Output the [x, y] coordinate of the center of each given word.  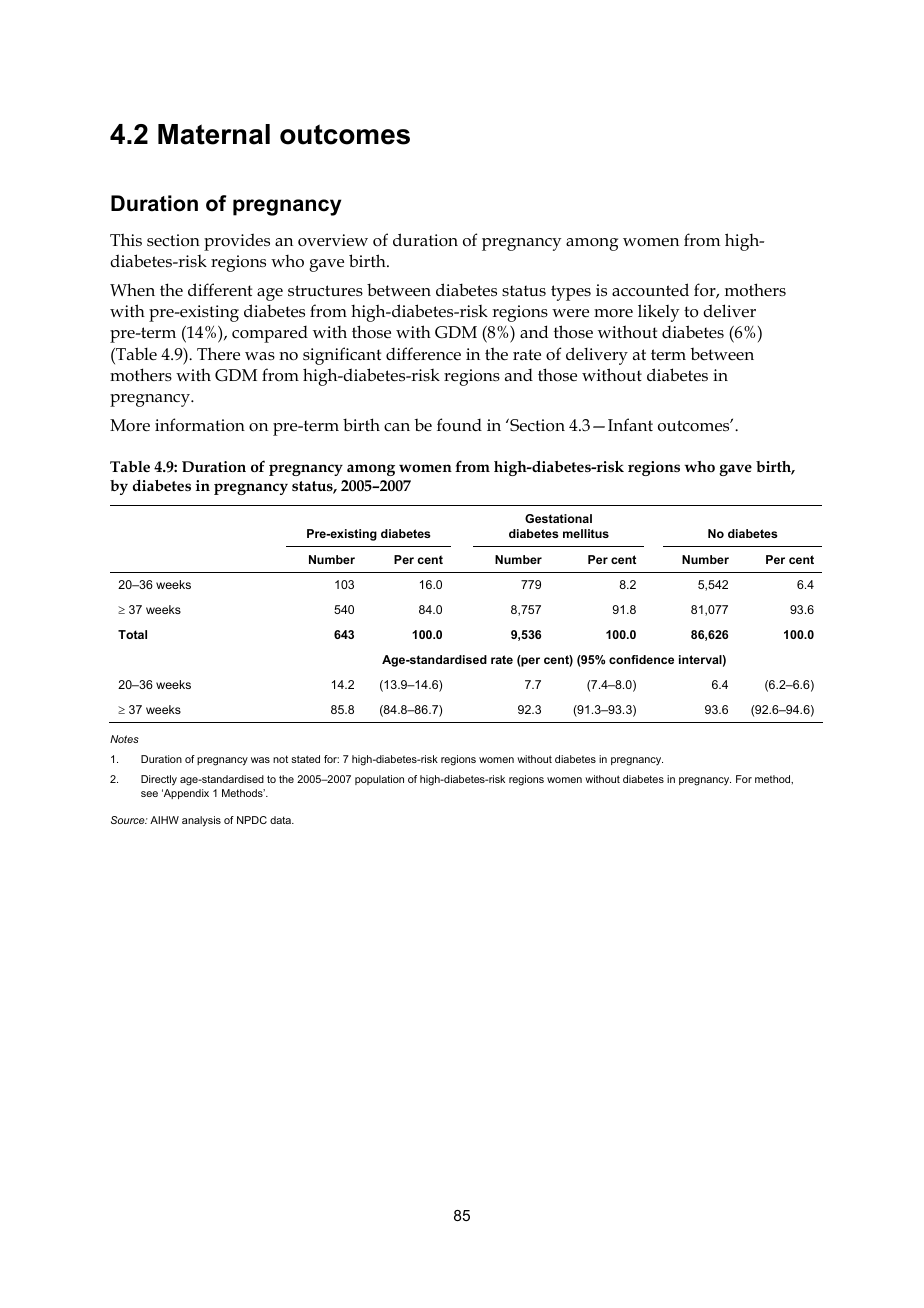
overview [333, 240]
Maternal [214, 134]
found [459, 425]
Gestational [558, 518]
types [571, 293]
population [379, 780]
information [200, 425]
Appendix [185, 794]
